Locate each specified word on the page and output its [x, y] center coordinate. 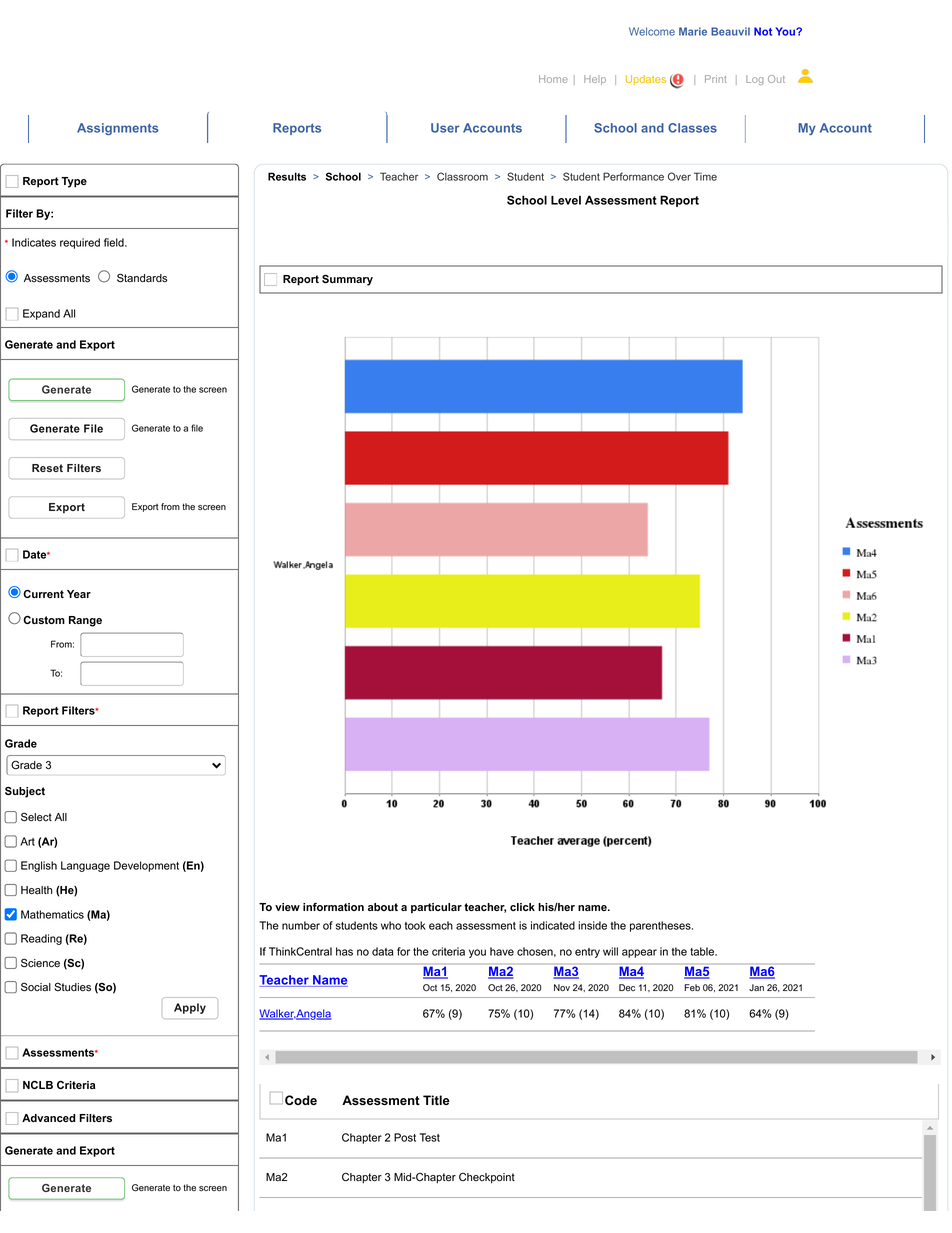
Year [79, 594]
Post [405, 1137]
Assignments [118, 129]
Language [85, 866]
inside [592, 925]
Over [679, 176]
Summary [347, 280]
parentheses [661, 926]
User [445, 128]
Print [716, 79]
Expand [41, 314]
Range [85, 621]
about [383, 907]
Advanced [48, 1118]
